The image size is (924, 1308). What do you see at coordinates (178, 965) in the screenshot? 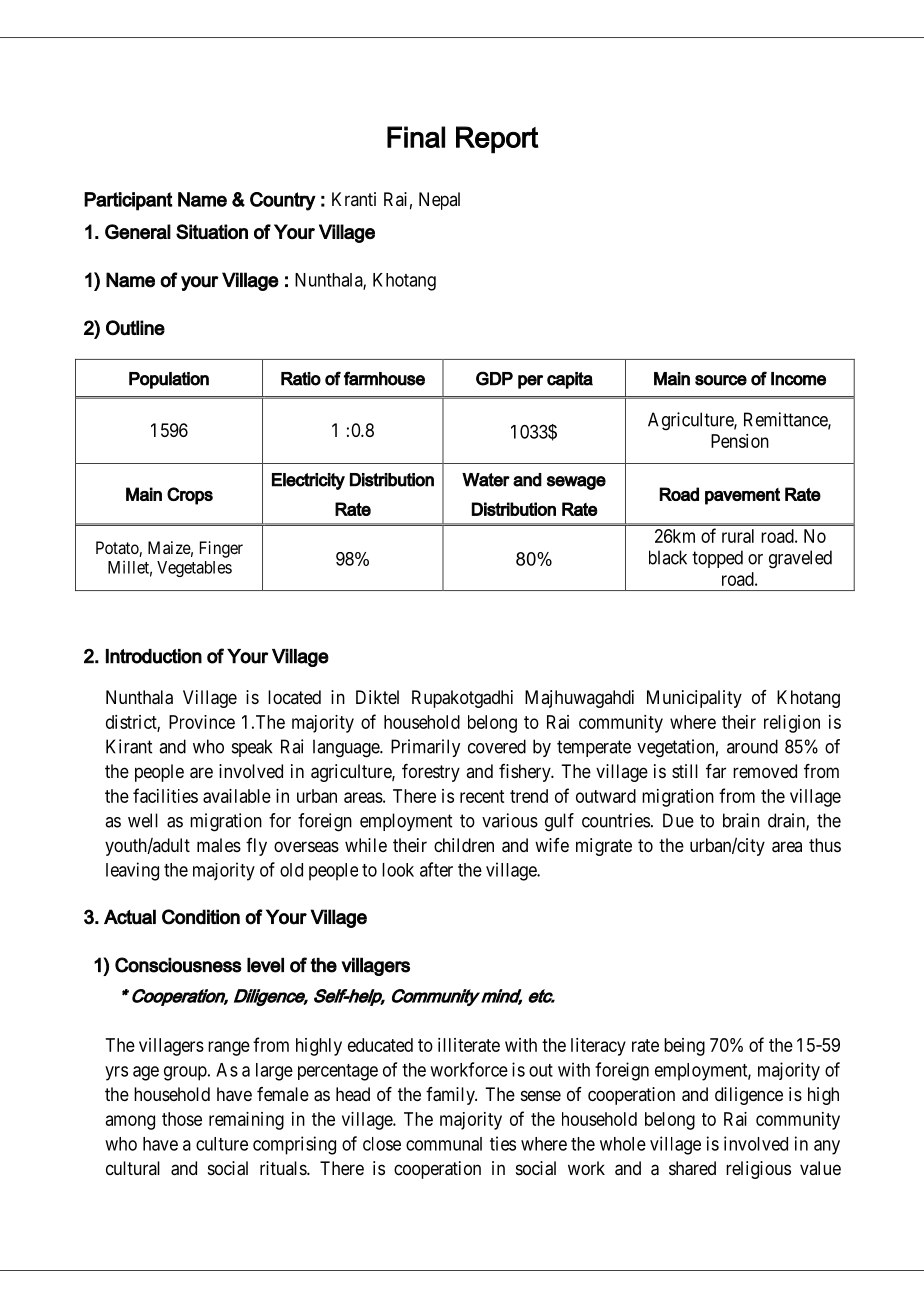
I see `Consciousness` at bounding box center [178, 965].
